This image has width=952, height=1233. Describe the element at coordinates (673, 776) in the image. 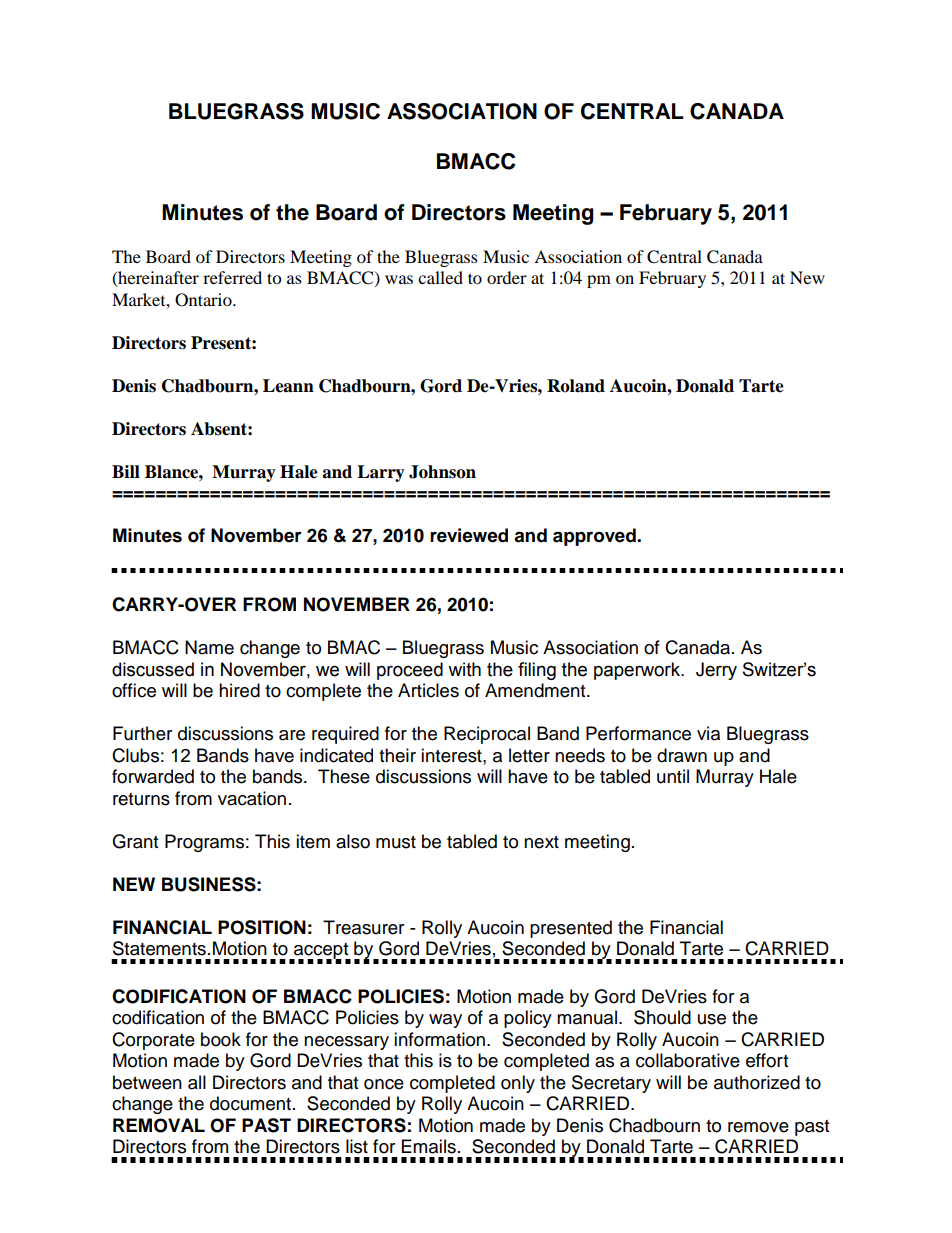

I see `until` at that location.
